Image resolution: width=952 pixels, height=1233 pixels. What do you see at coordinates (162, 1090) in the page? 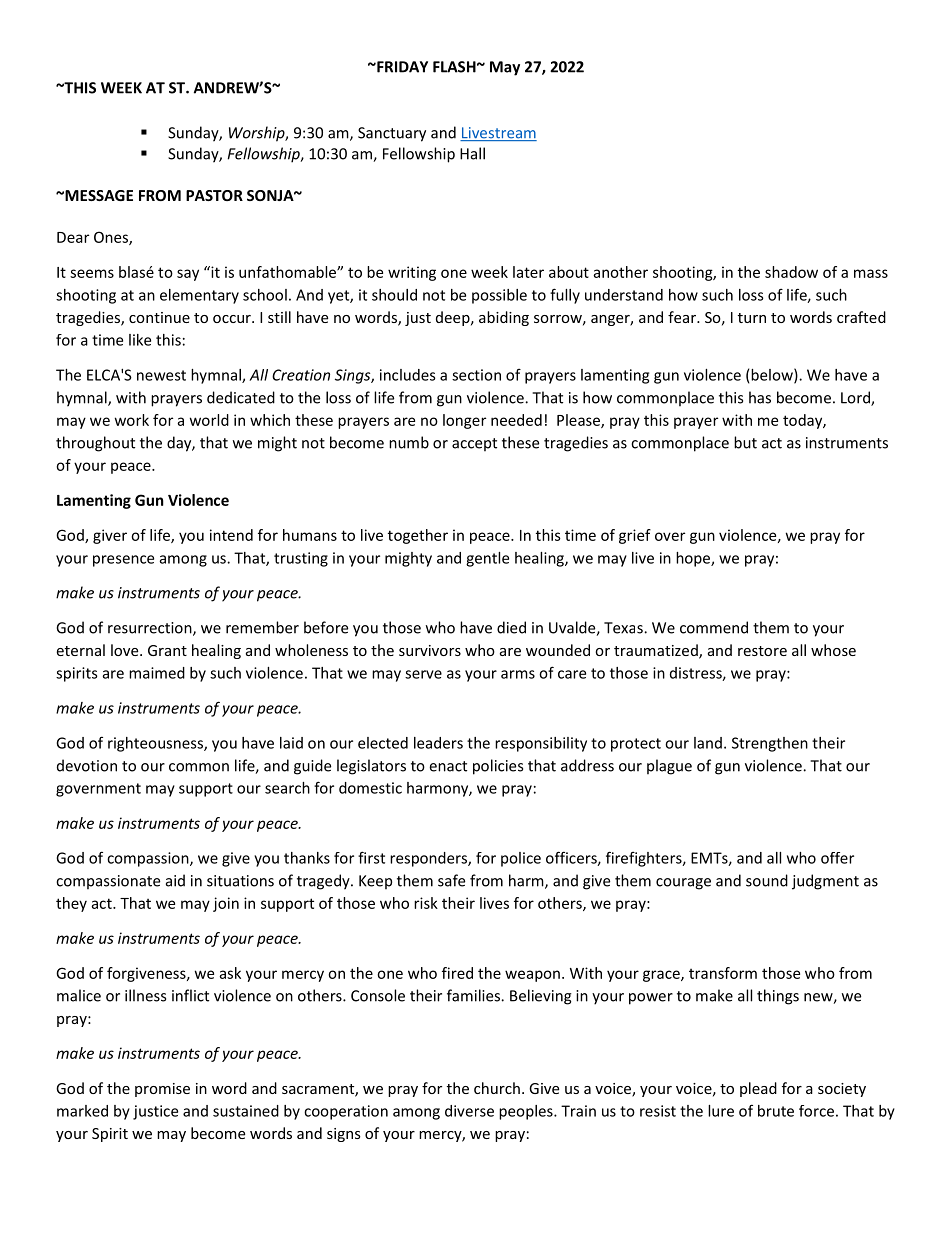
I see `promise` at bounding box center [162, 1090].
